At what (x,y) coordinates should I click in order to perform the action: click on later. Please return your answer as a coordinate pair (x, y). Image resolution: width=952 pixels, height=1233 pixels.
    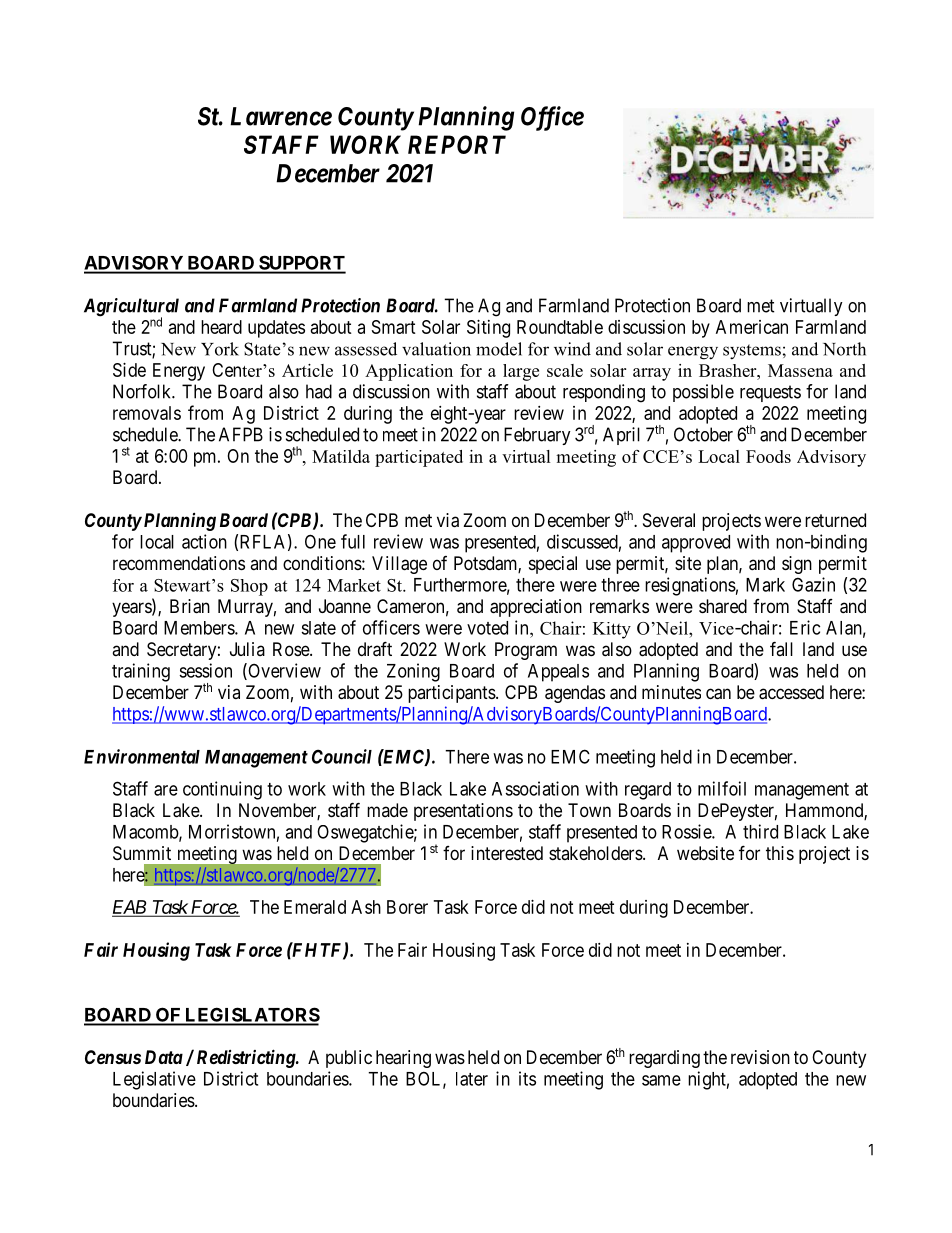
    Looking at the image, I should click on (472, 1079).
